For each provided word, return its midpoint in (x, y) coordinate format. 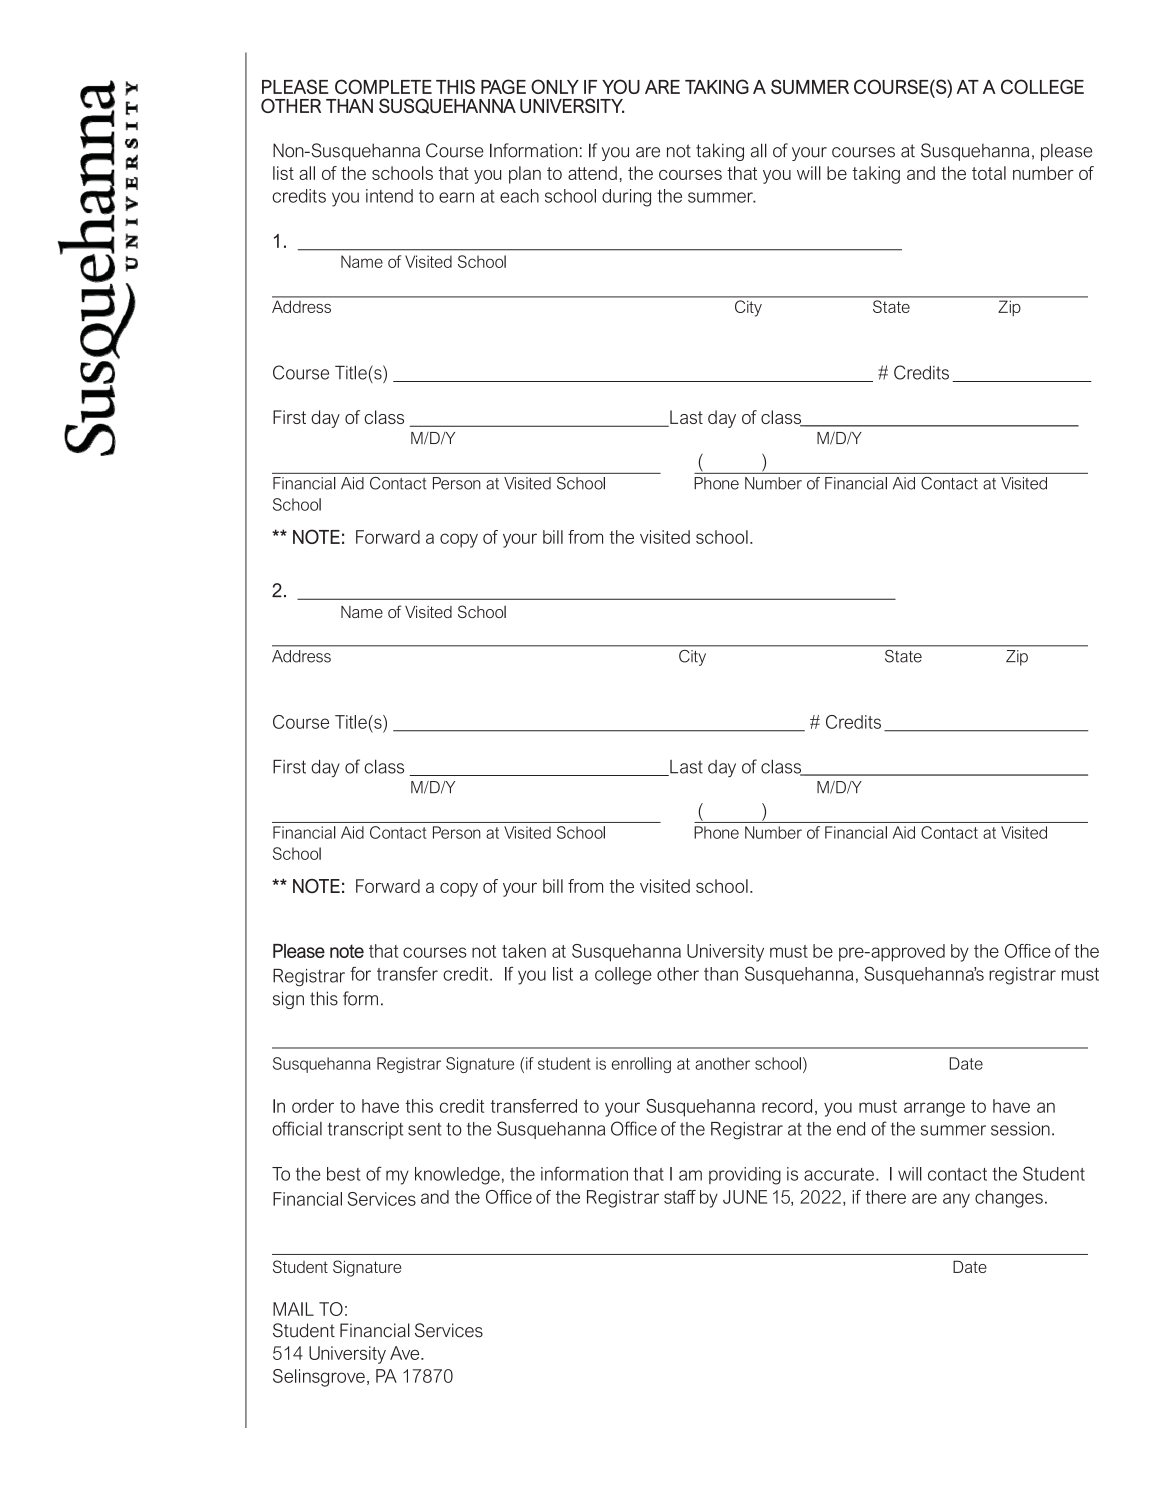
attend (592, 173)
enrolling (641, 1065)
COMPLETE (383, 86)
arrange (934, 1109)
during (626, 198)
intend (389, 196)
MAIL (293, 1309)
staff (680, 1197)
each (519, 196)
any (956, 1200)
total (989, 173)
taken (524, 951)
